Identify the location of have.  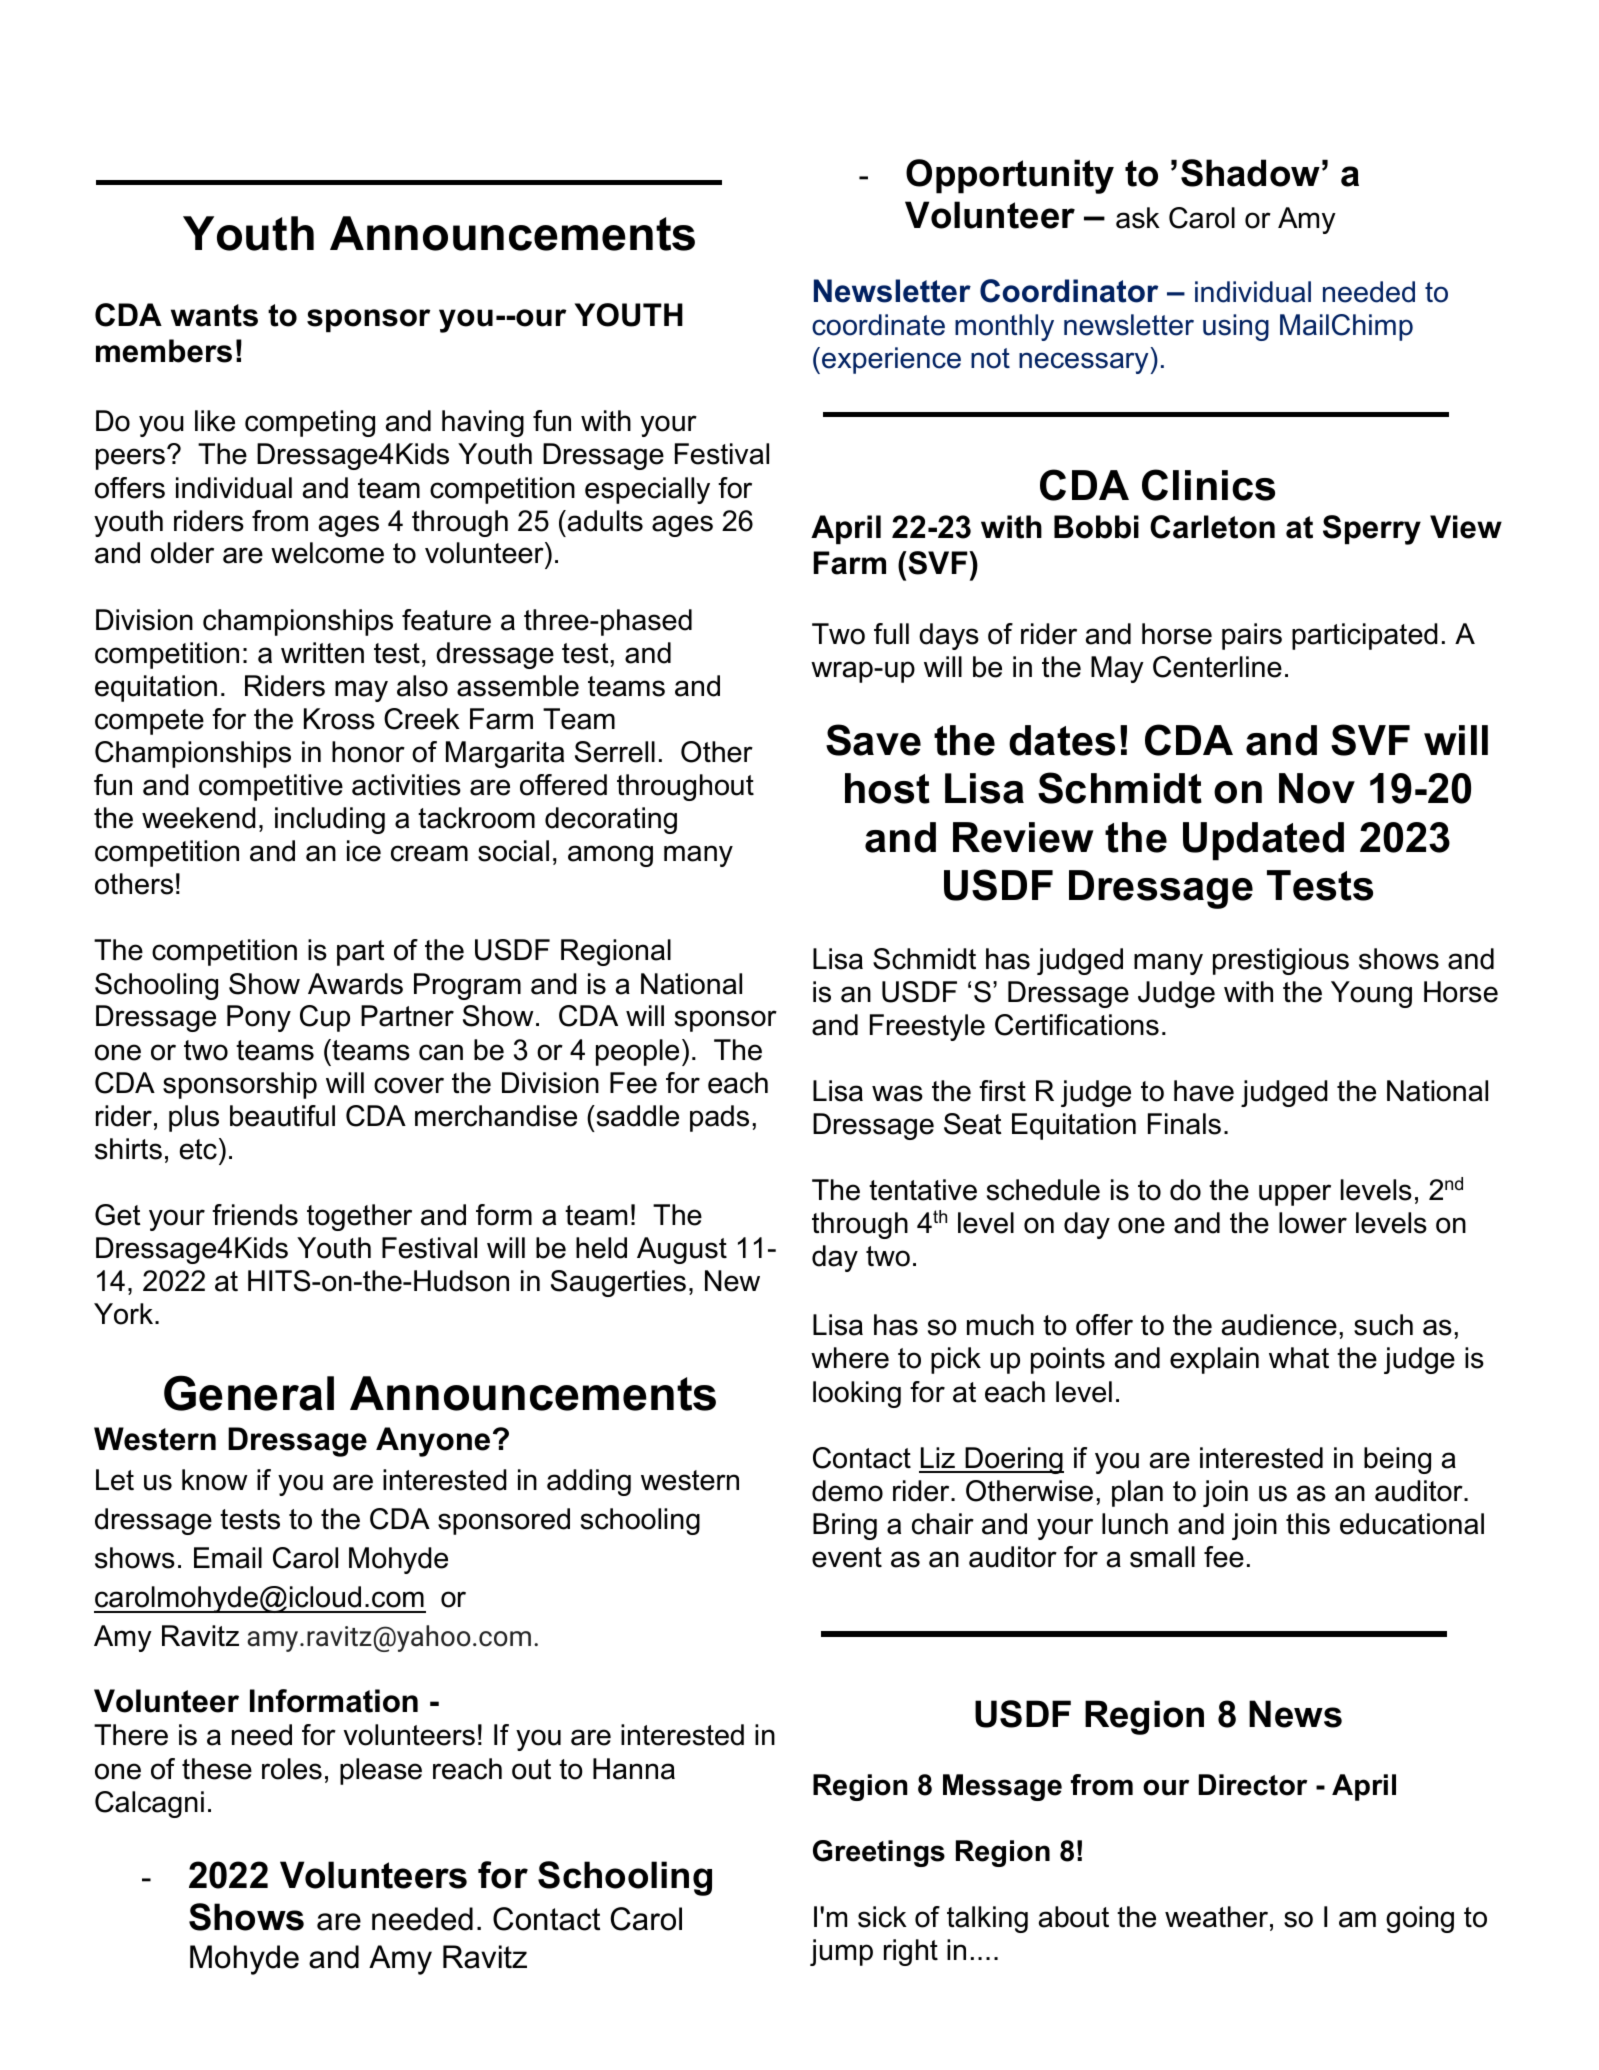
(1204, 1091).
